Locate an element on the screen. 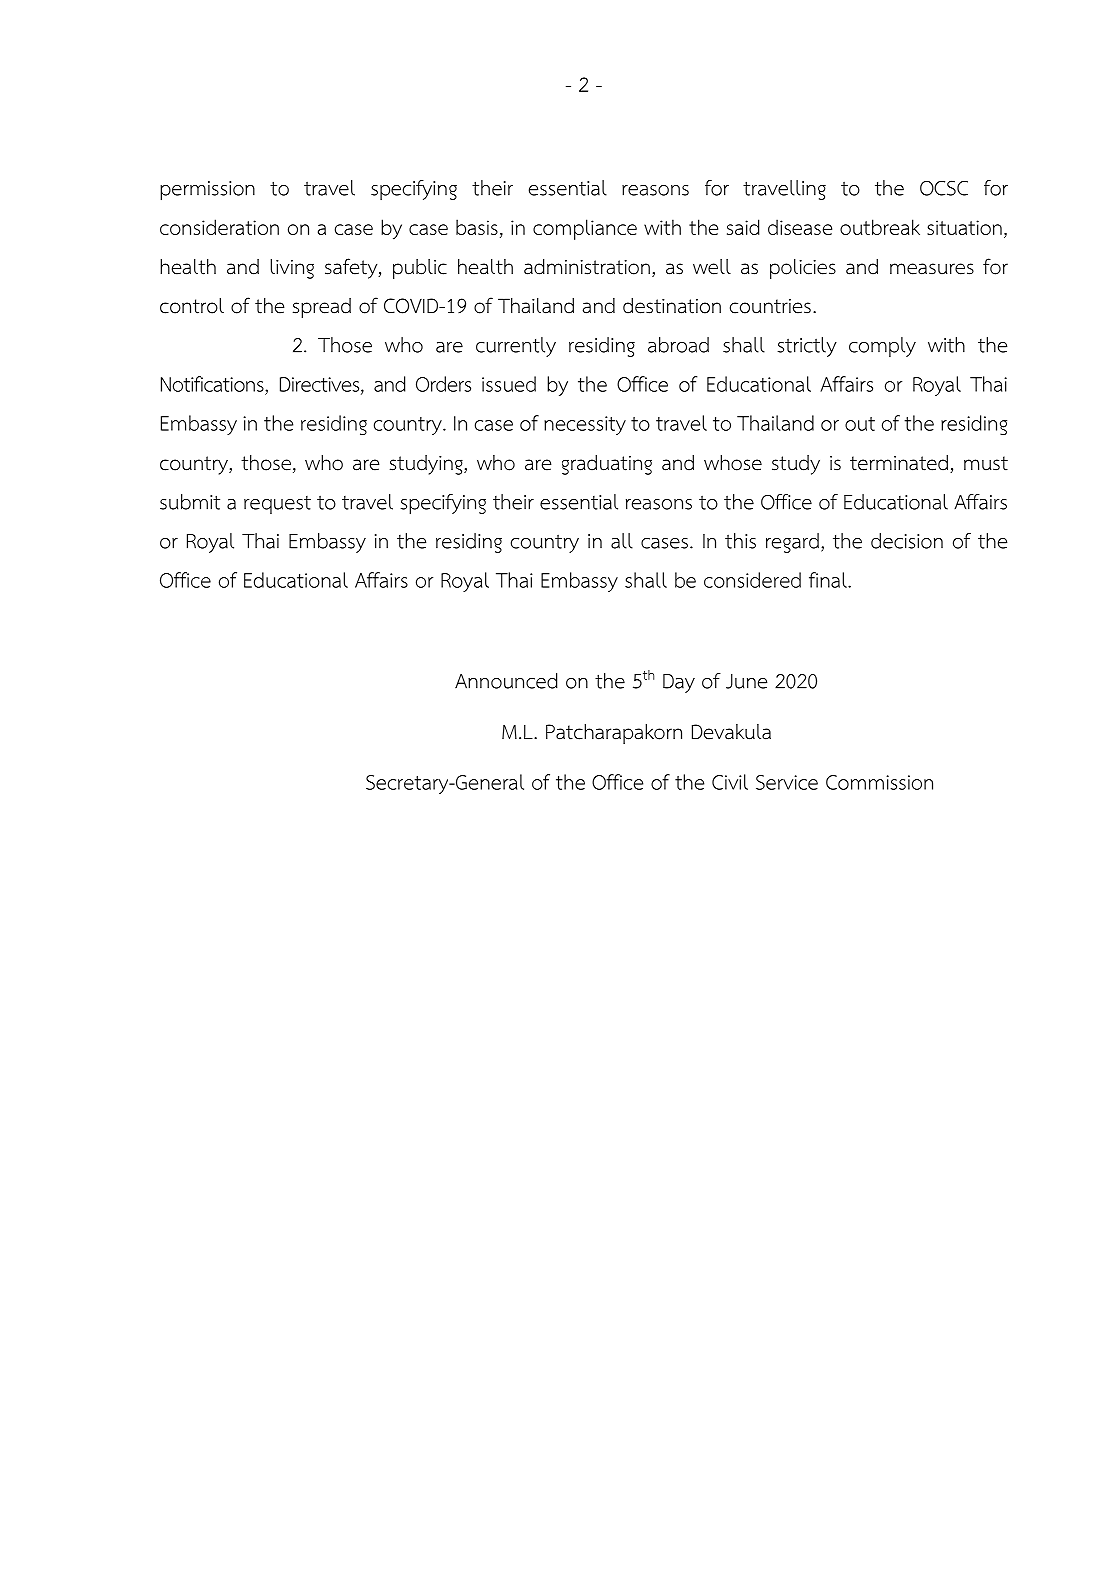 The height and width of the screenshot is (1575, 1114). Commission is located at coordinates (879, 782).
